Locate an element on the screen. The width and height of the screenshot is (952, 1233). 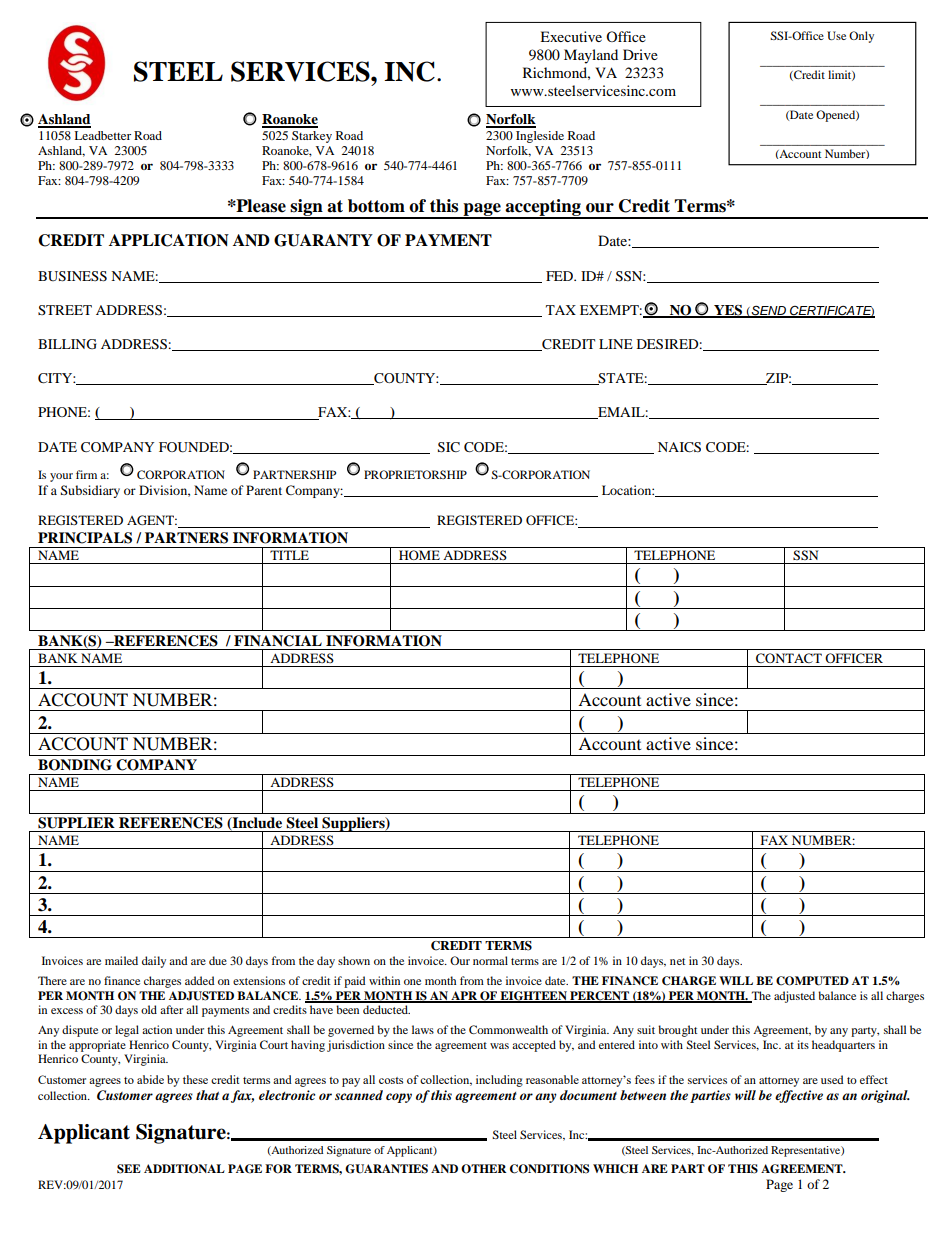
used is located at coordinates (832, 1079).
